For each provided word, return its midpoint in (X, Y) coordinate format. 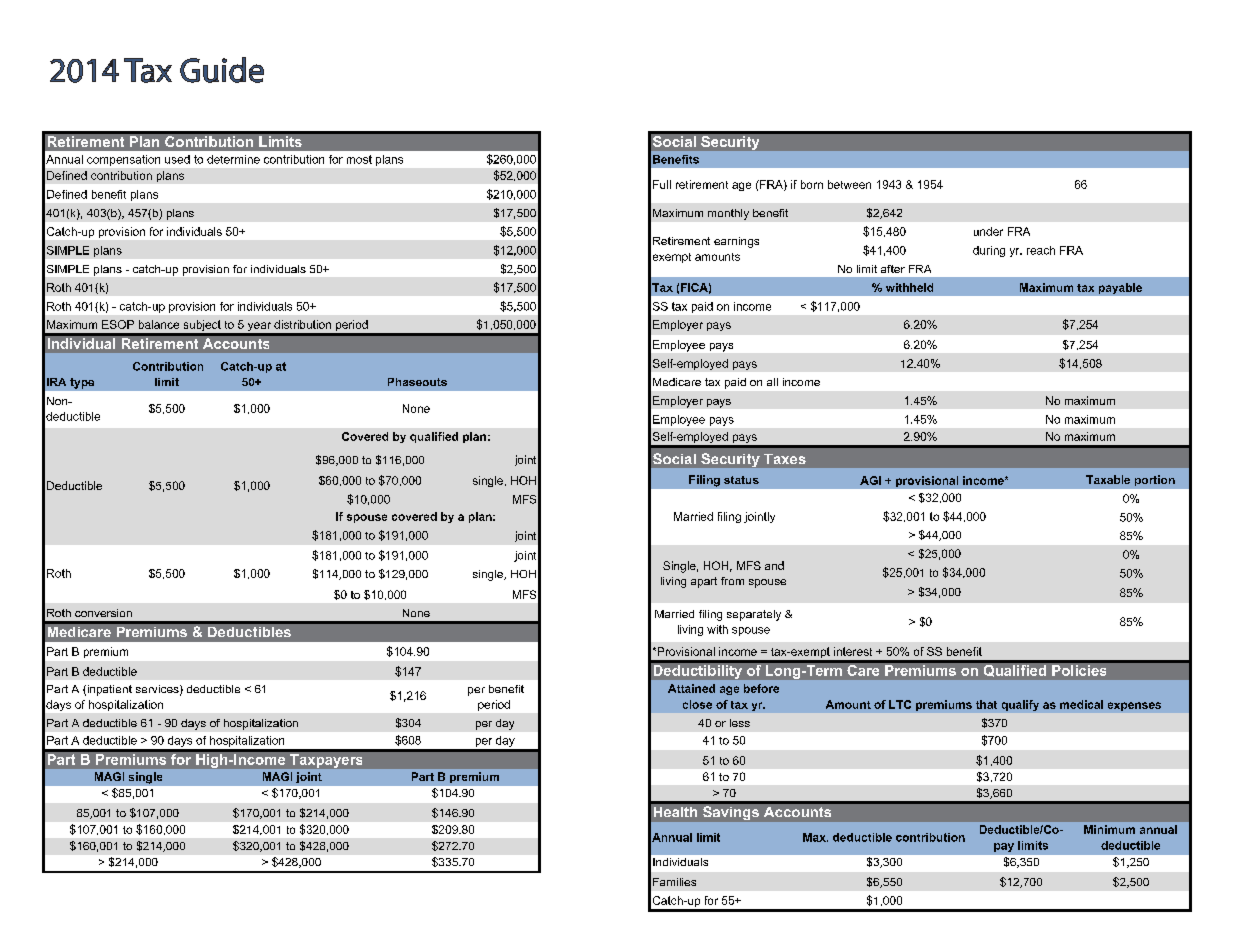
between (849, 184)
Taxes (785, 459)
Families (674, 882)
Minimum (1109, 829)
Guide (222, 70)
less (740, 723)
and (774, 565)
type (82, 383)
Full (662, 184)
